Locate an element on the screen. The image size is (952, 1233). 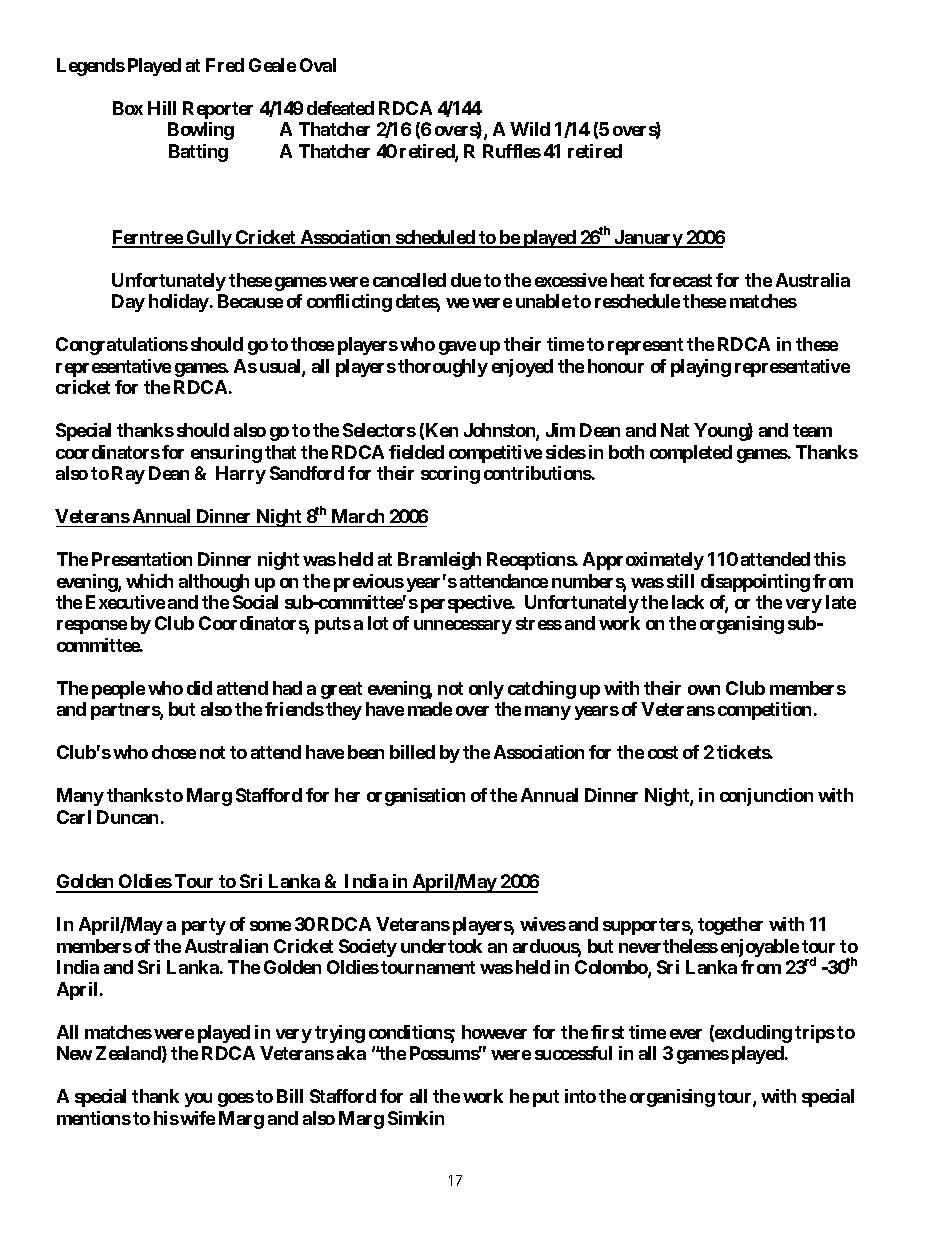
Wild is located at coordinates (530, 129).
